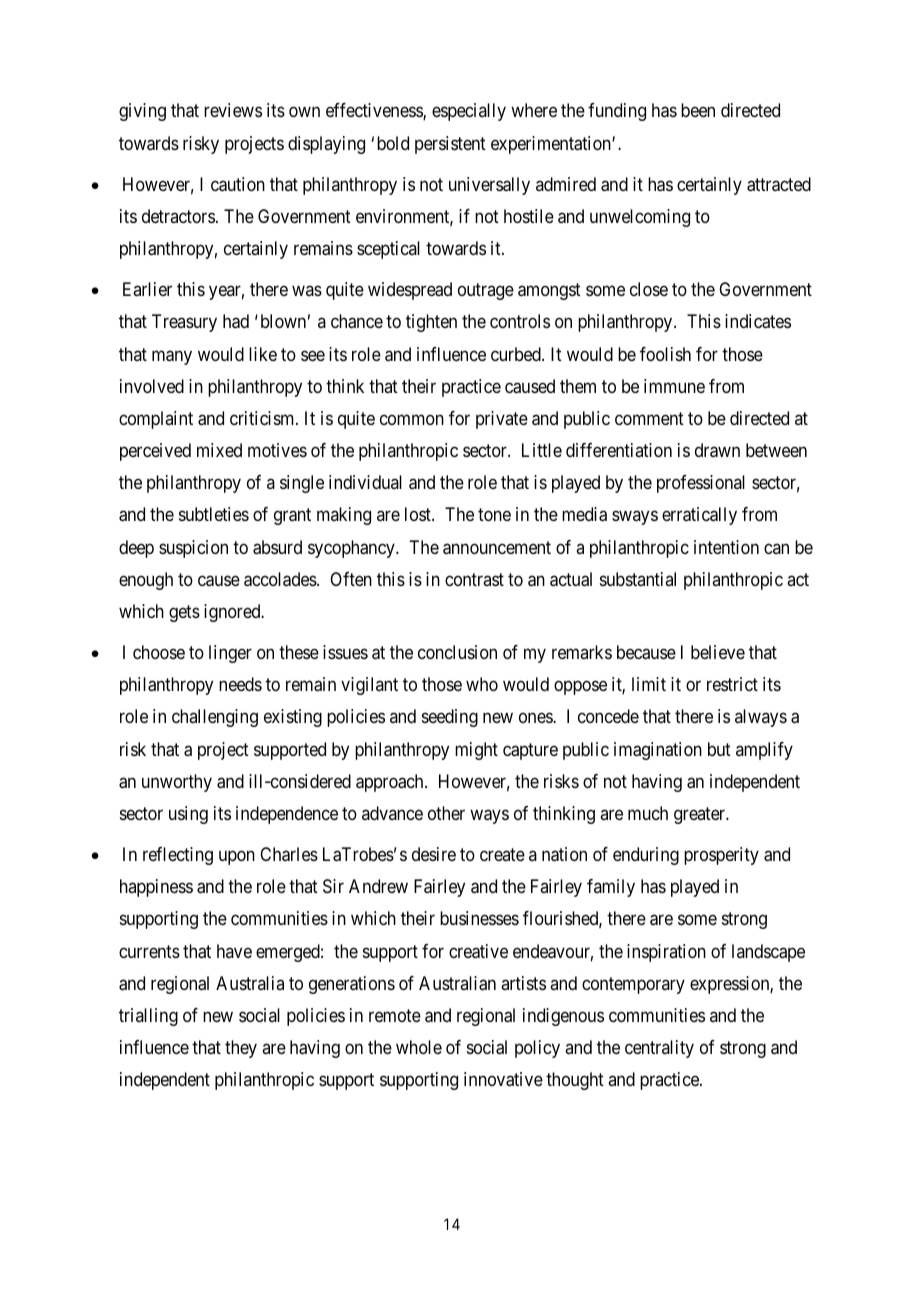  Describe the element at coordinates (638, 579) in the document. I see `substantial` at that location.
